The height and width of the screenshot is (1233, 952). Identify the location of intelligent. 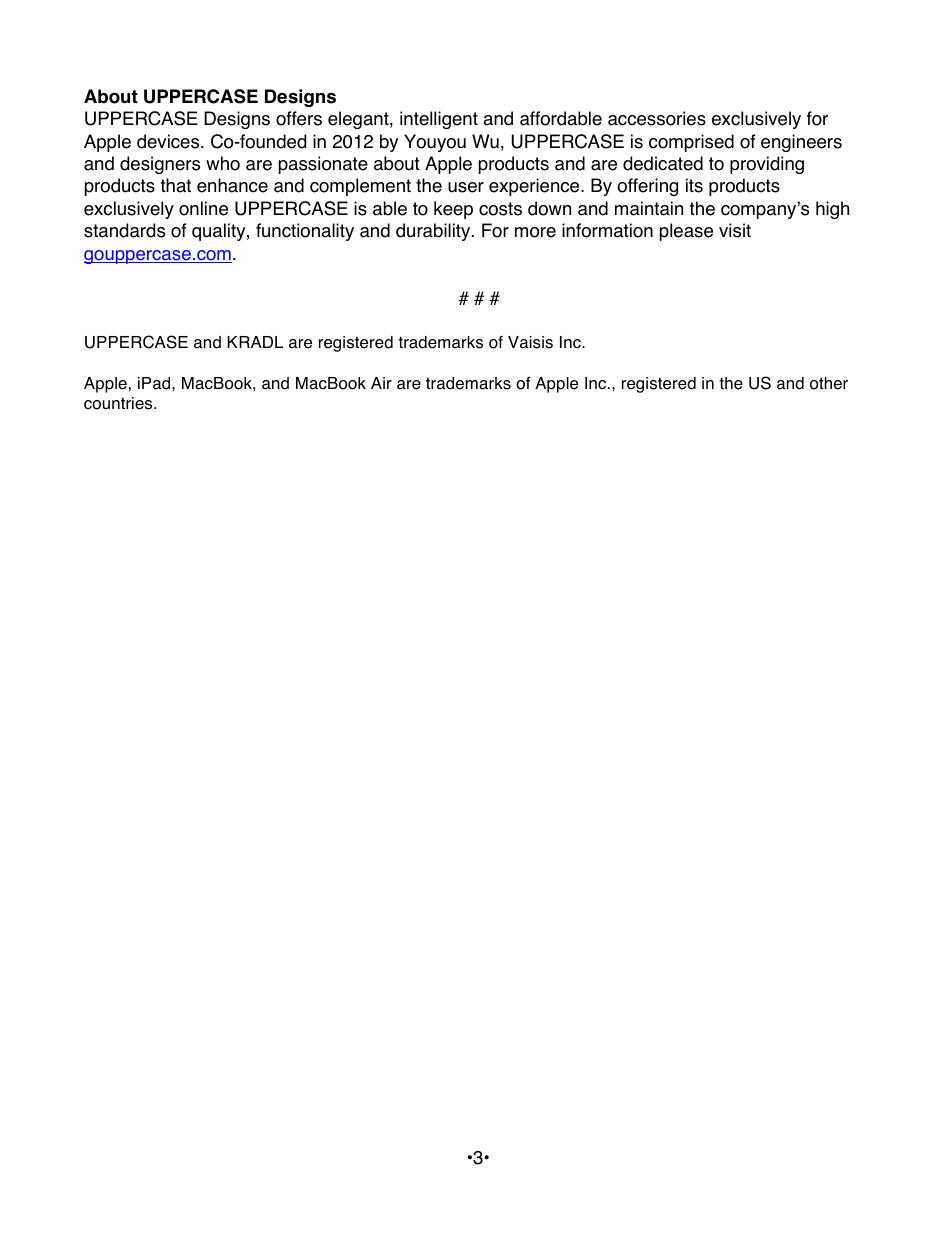
(439, 120).
